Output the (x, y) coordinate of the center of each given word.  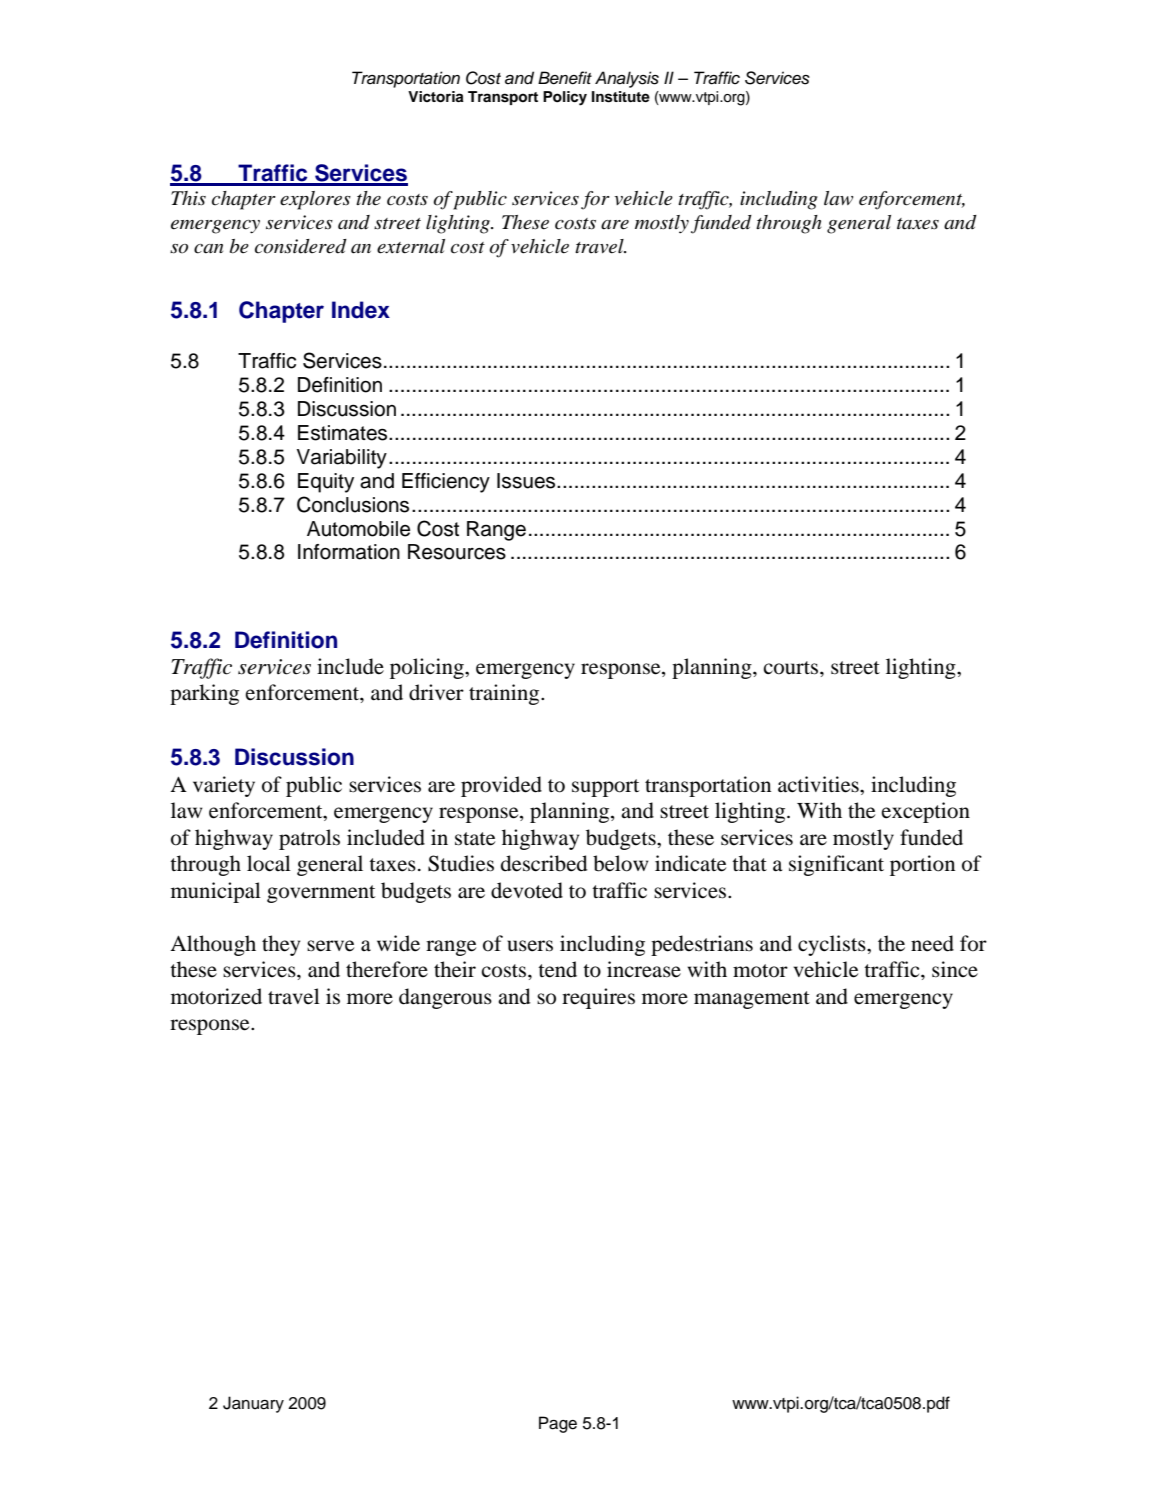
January (253, 1404)
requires (598, 998)
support (605, 788)
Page (558, 1424)
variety (224, 786)
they (281, 945)
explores (315, 200)
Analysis (627, 79)
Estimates (344, 433)
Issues (527, 481)
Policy (565, 98)
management (752, 1000)
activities (819, 784)
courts (792, 668)
